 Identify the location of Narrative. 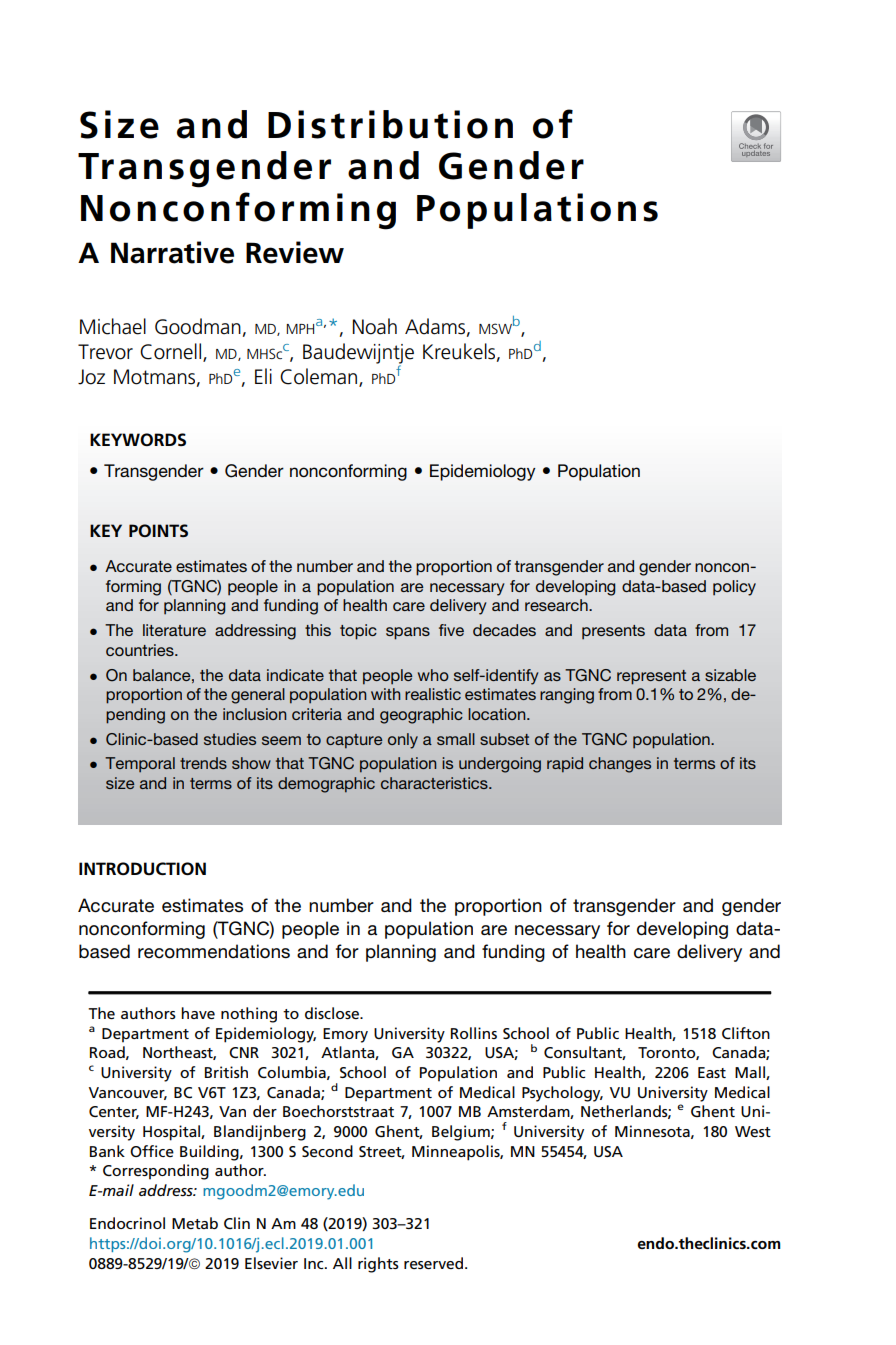
(172, 252).
